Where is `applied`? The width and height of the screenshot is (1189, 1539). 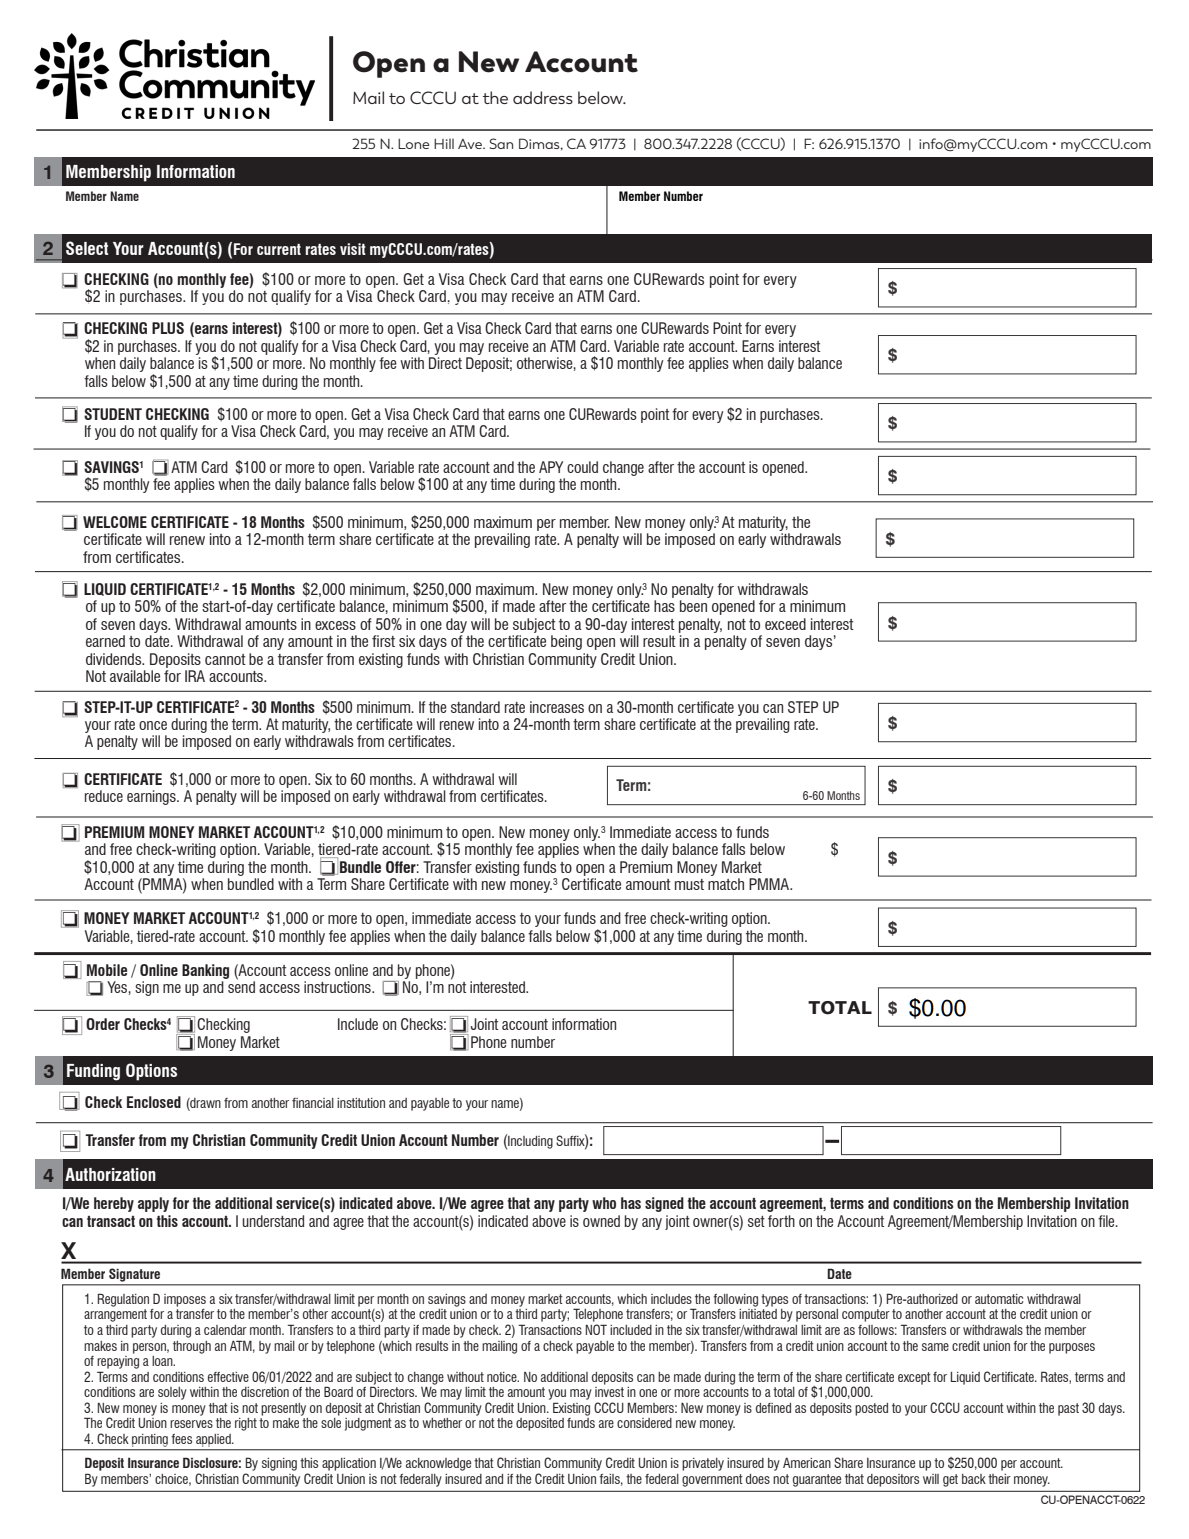
applied is located at coordinates (214, 1440).
